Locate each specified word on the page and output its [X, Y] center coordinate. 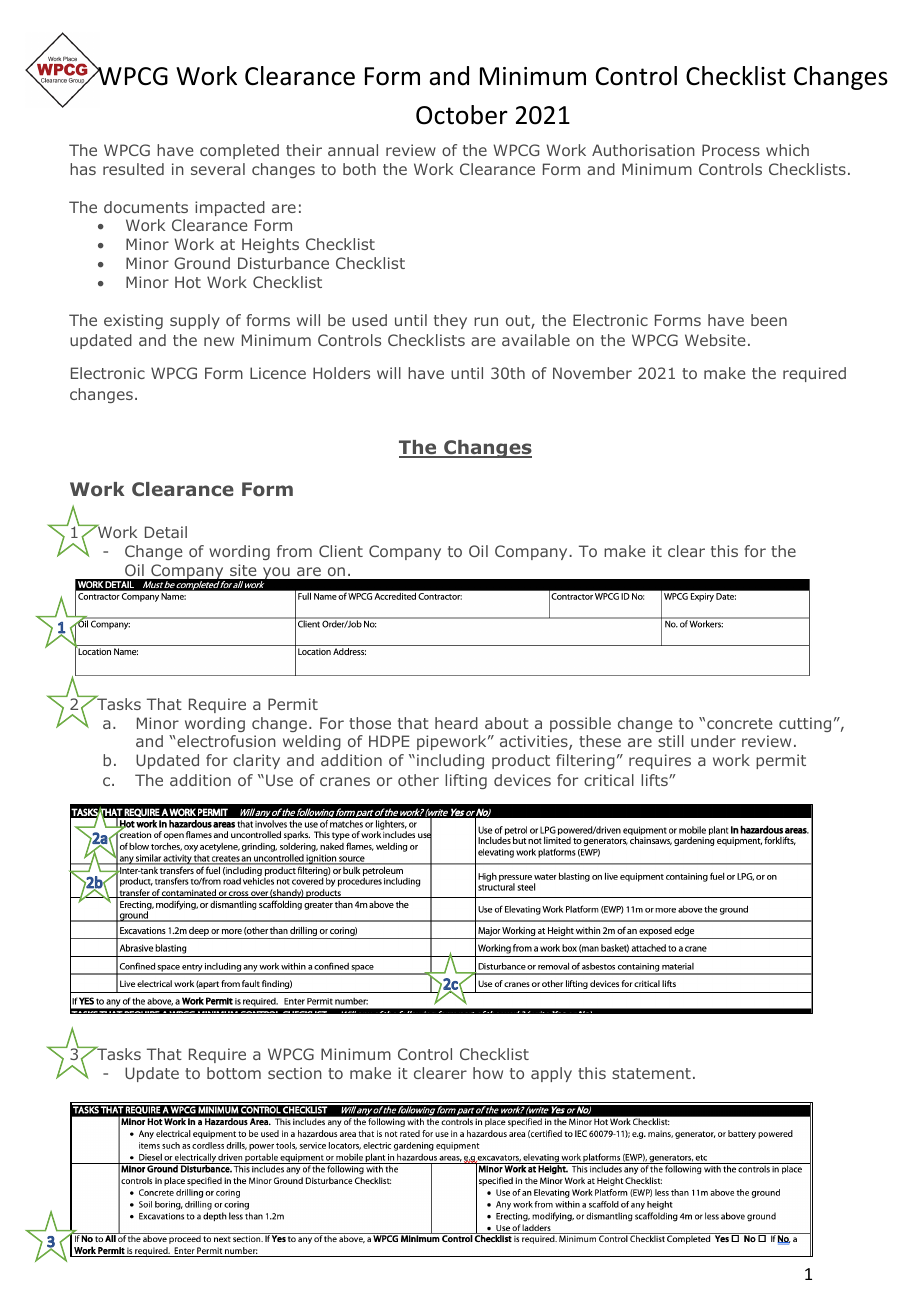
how [488, 1073]
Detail [166, 532]
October [462, 115]
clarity [256, 761]
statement [651, 1073]
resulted [133, 169]
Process [731, 150]
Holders [341, 373]
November [592, 373]
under [713, 741]
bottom [234, 1073]
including [450, 761]
